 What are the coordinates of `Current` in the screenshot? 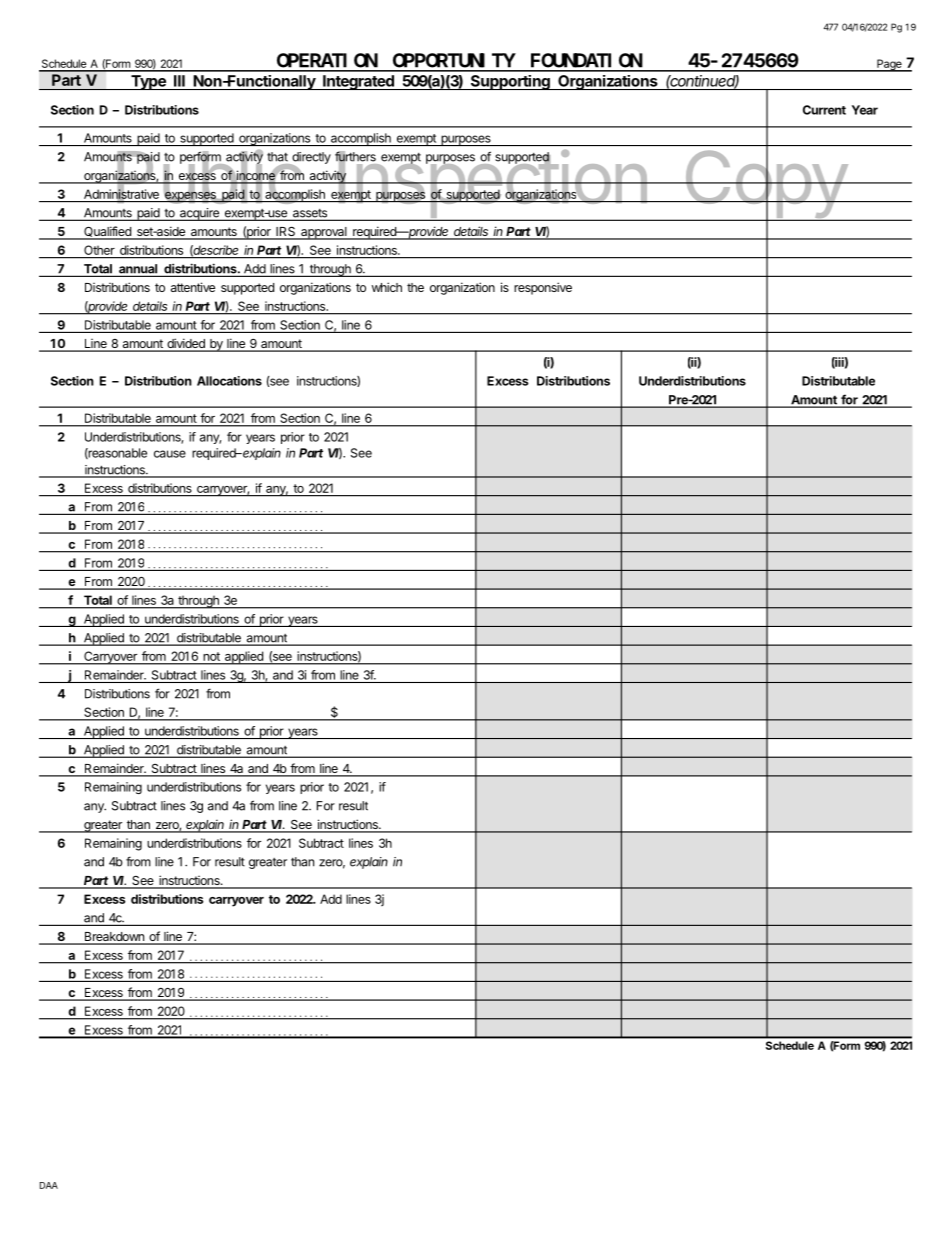 It's located at (824, 110).
